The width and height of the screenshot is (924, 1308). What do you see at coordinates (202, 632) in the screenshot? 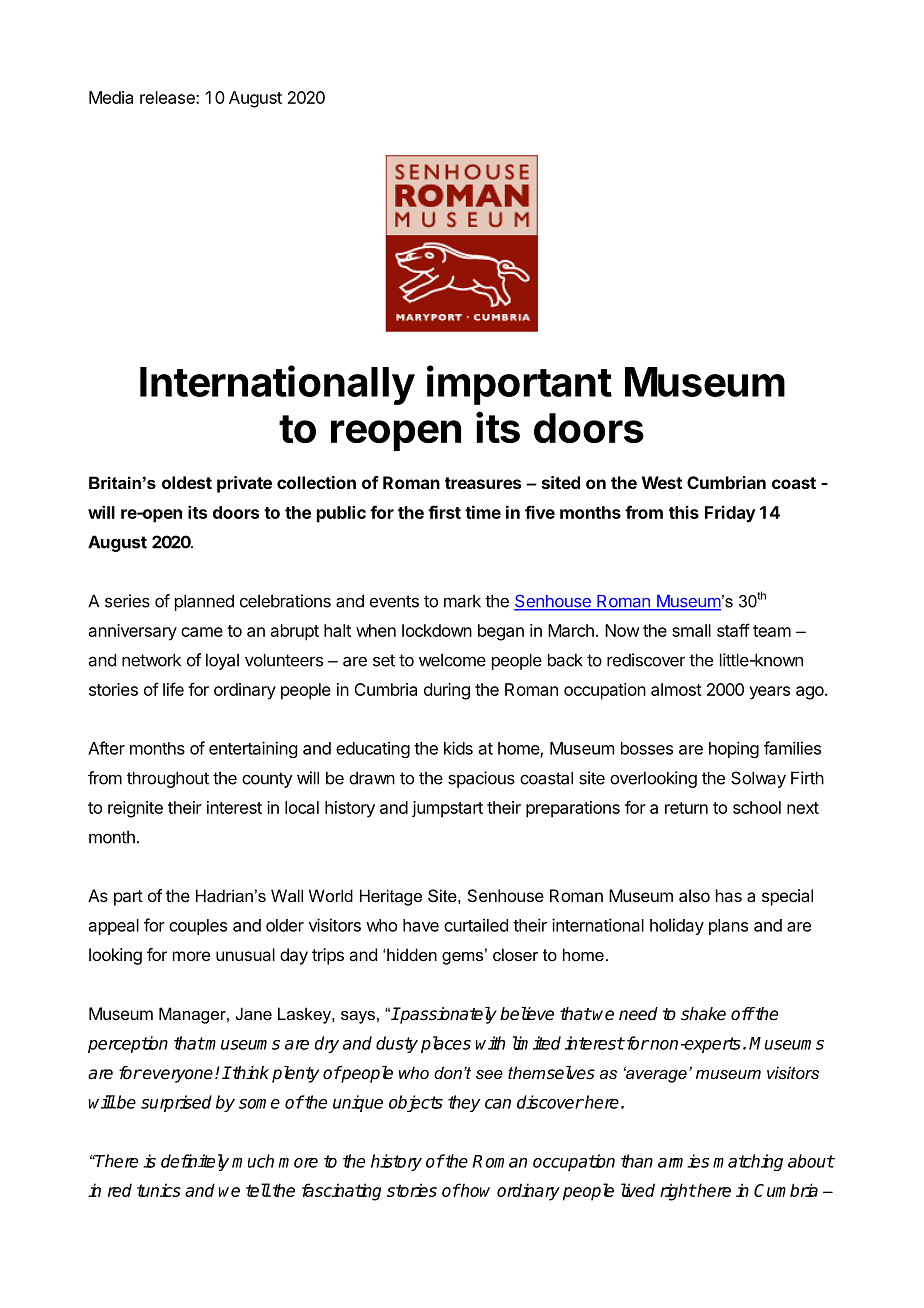
I see `came` at bounding box center [202, 632].
